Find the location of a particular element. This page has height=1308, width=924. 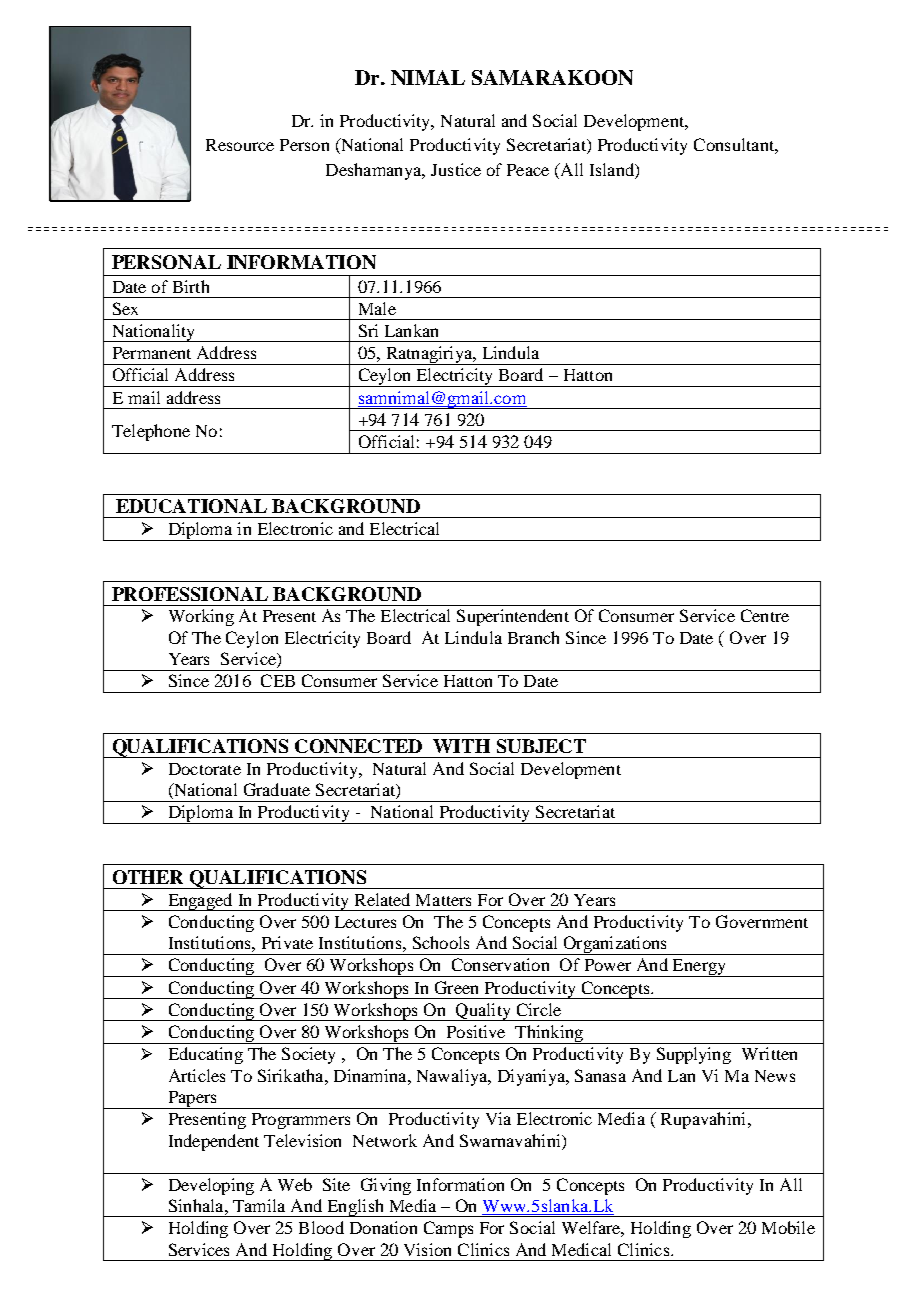

Resource is located at coordinates (240, 145).
